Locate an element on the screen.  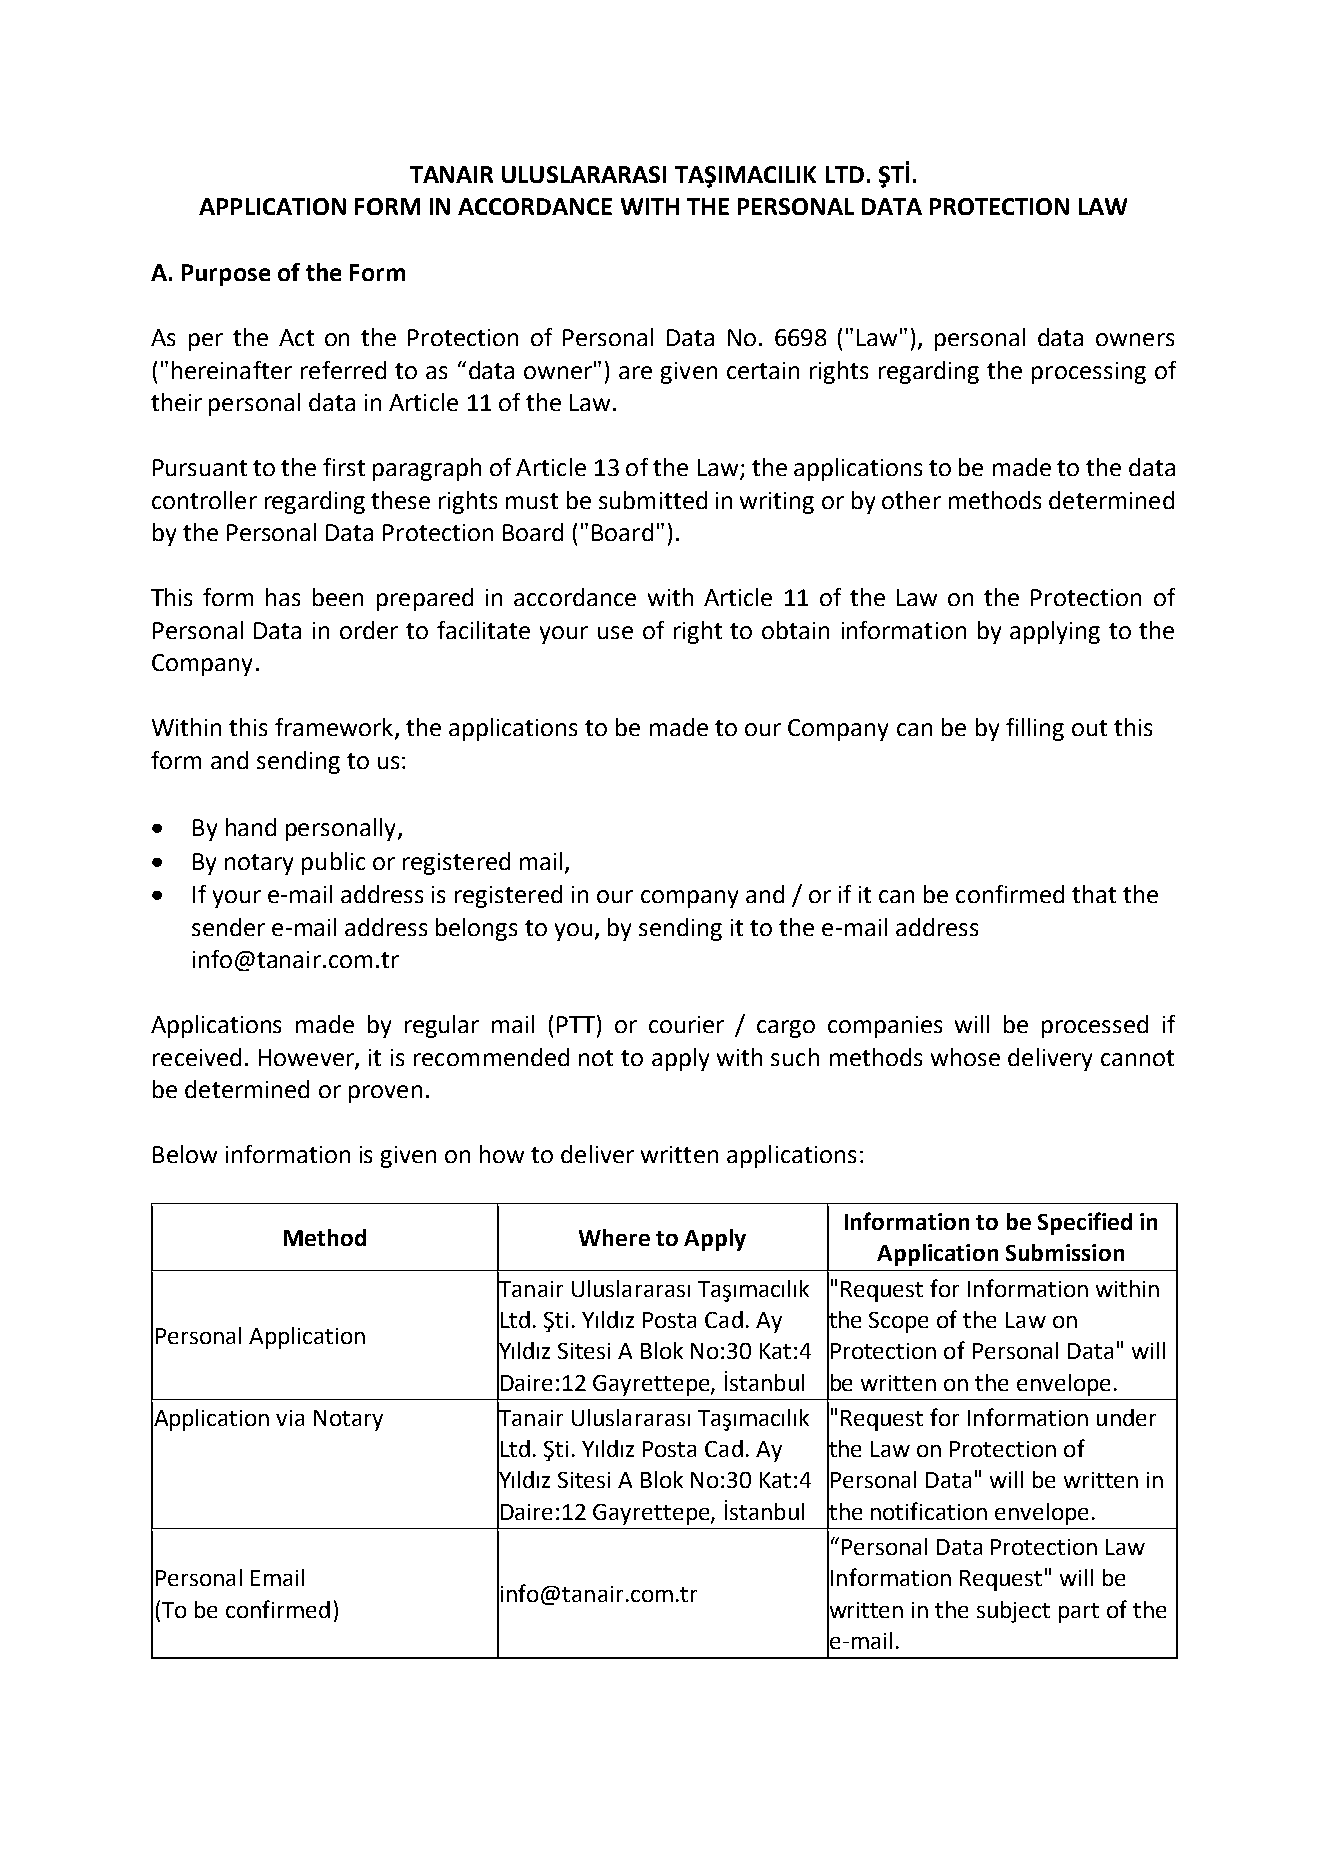
sender is located at coordinates (228, 927).
